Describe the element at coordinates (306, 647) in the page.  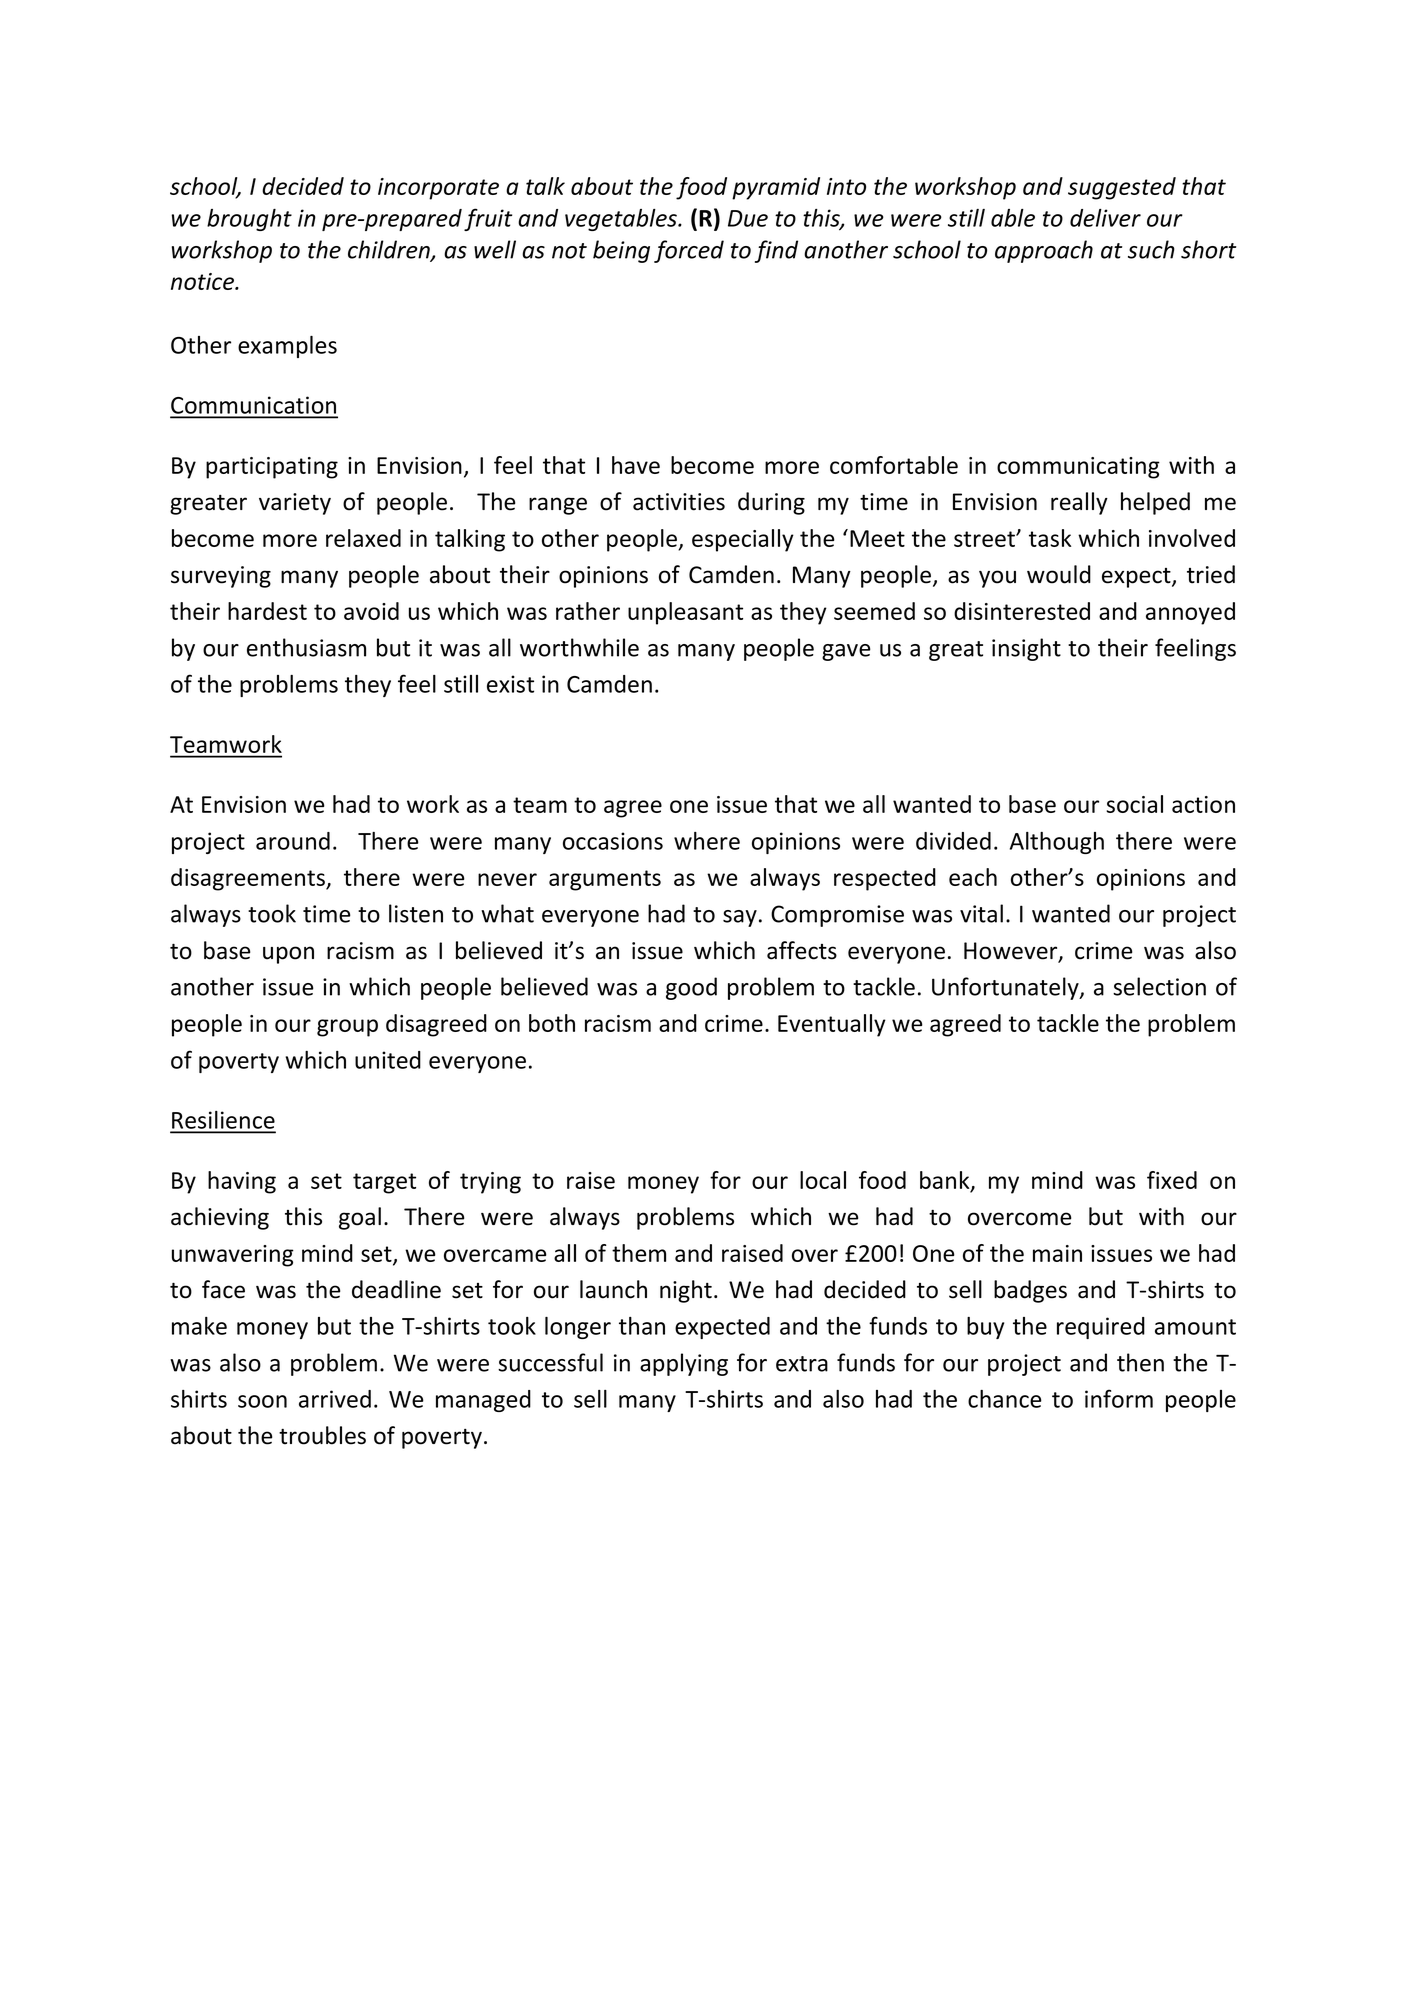
I see `enthusiasm` at that location.
